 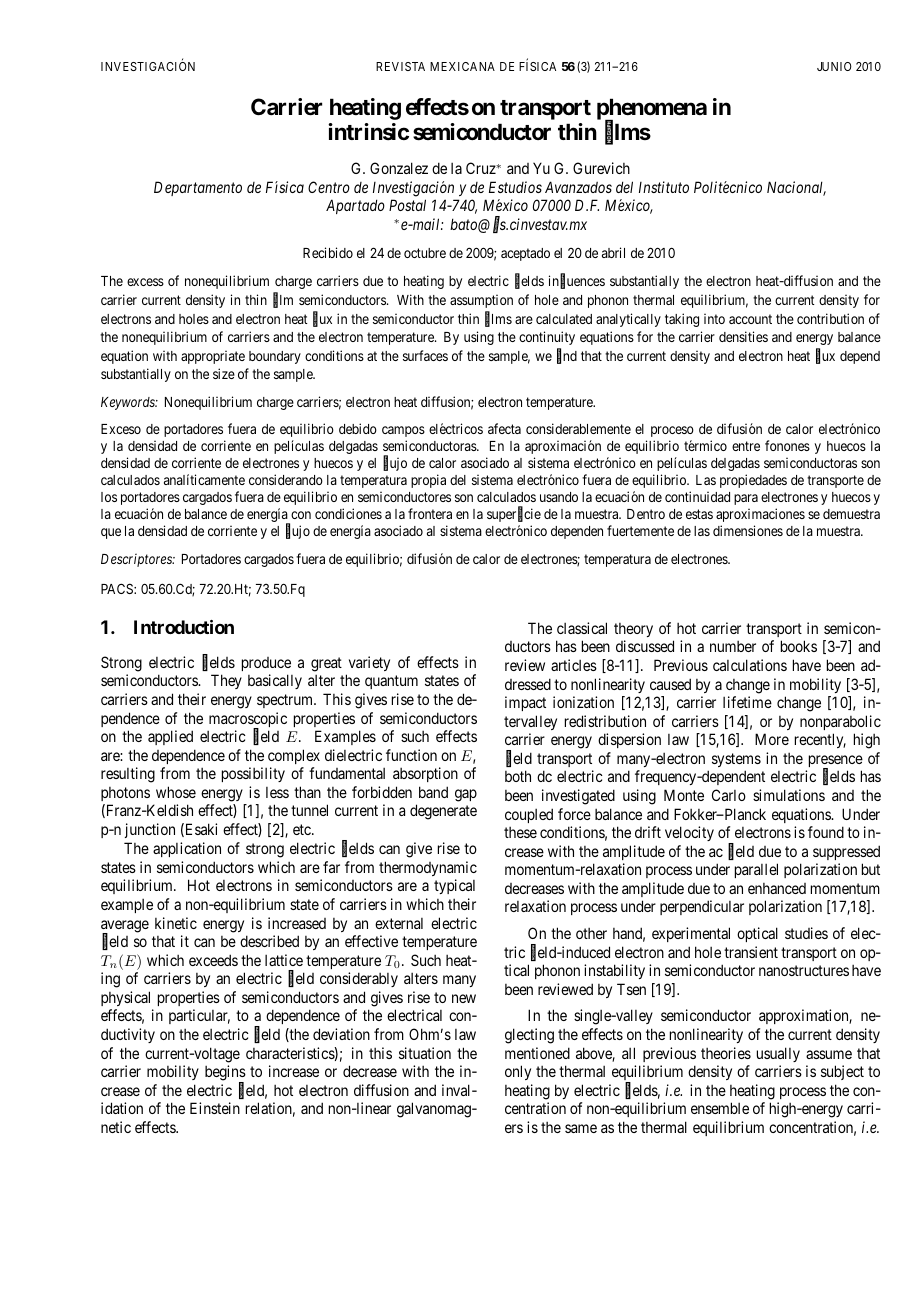 What do you see at coordinates (215, 1108) in the screenshot?
I see `Einstein` at bounding box center [215, 1108].
